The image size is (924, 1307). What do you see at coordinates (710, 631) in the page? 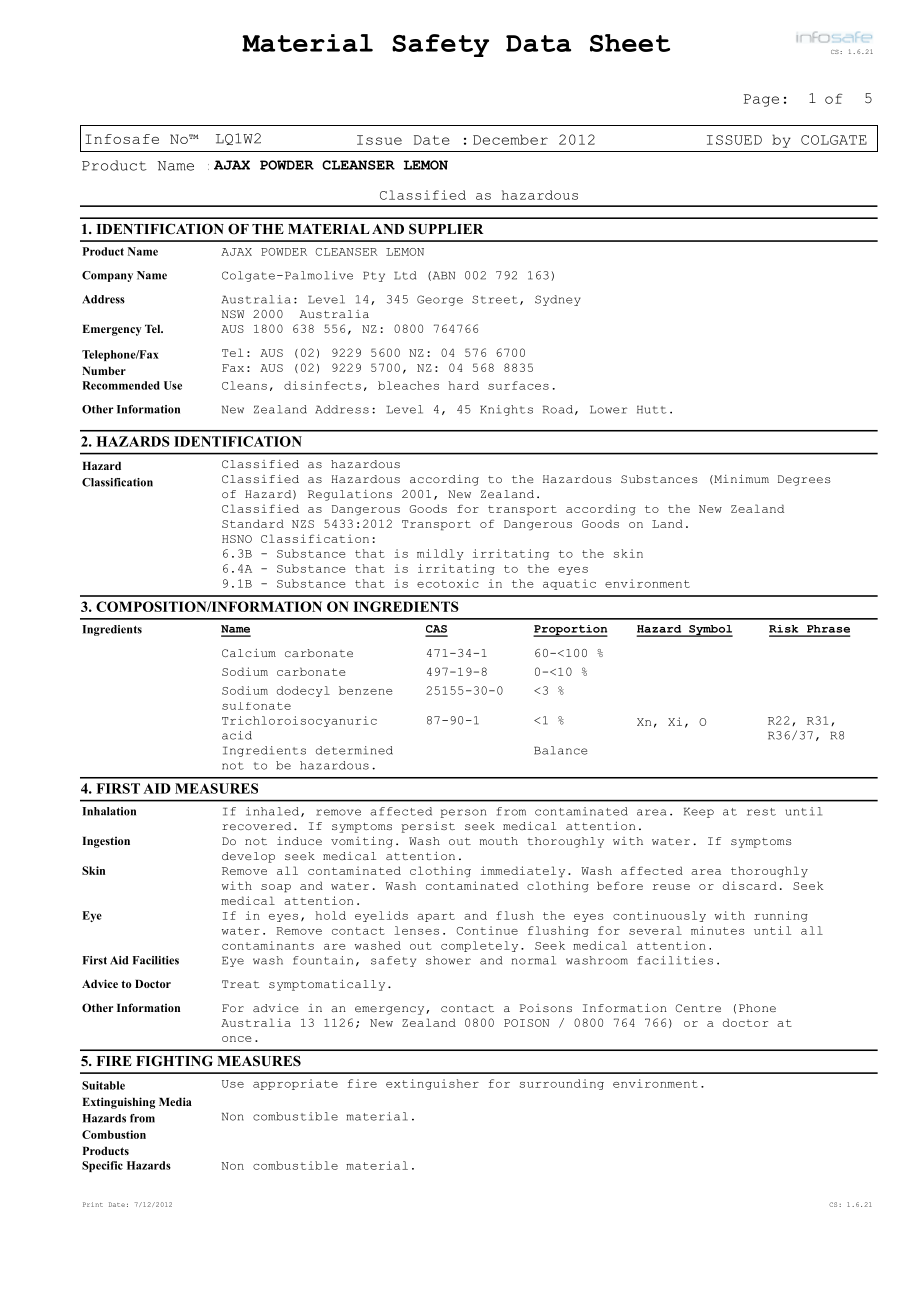
I see `Symbol` at bounding box center [710, 631].
